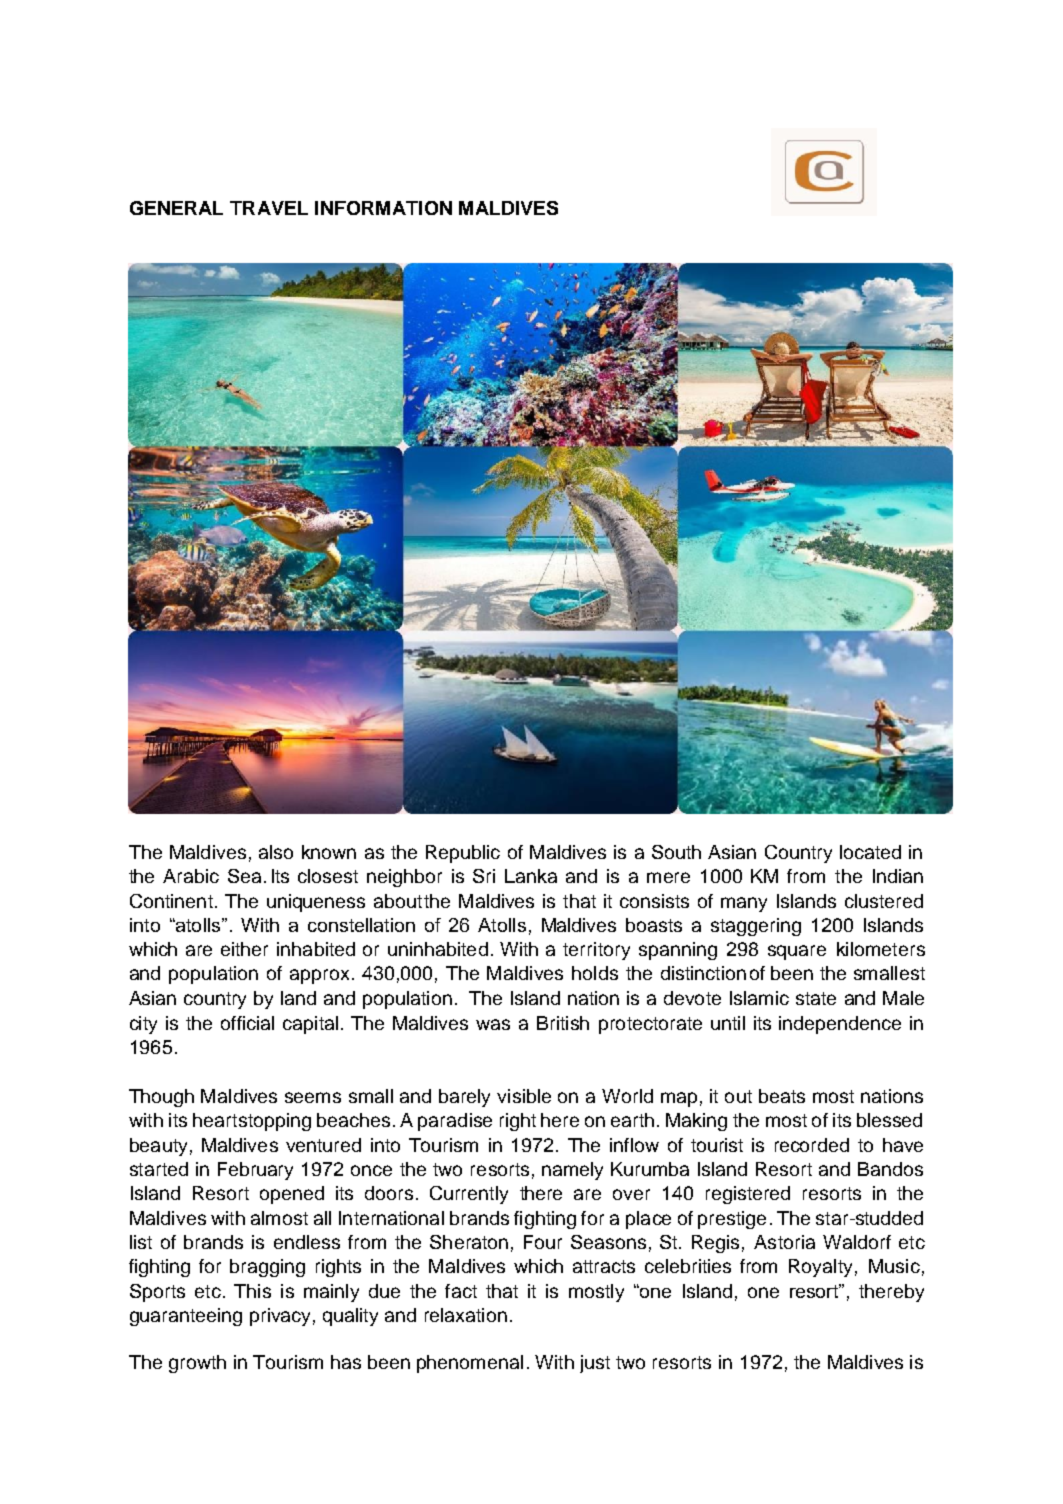  Describe the element at coordinates (383, 208) in the screenshot. I see `INFORMATION` at that location.
